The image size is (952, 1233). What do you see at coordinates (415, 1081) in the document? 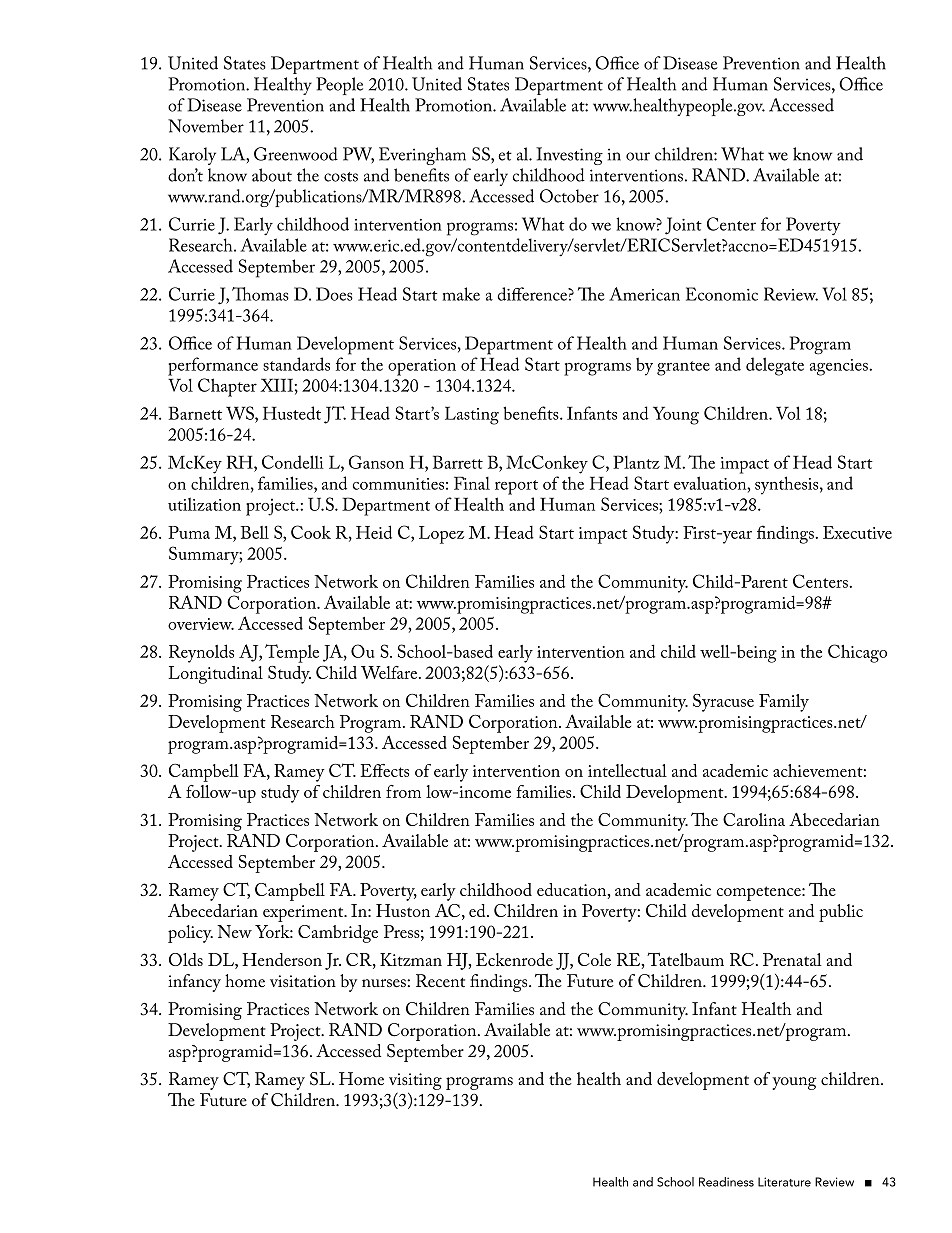
I see `visiting` at bounding box center [415, 1081].
